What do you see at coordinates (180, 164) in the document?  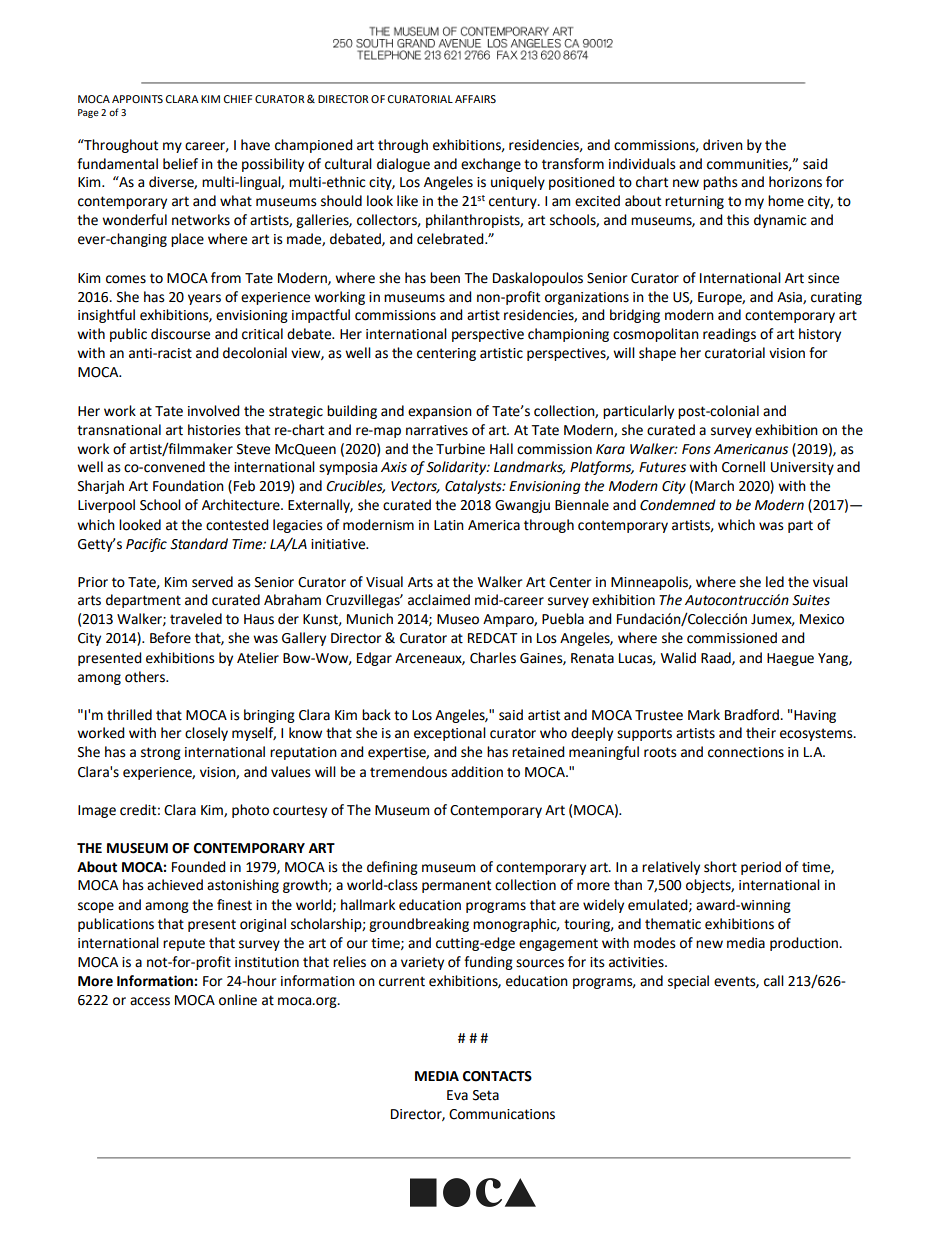 I see `belief` at bounding box center [180, 164].
